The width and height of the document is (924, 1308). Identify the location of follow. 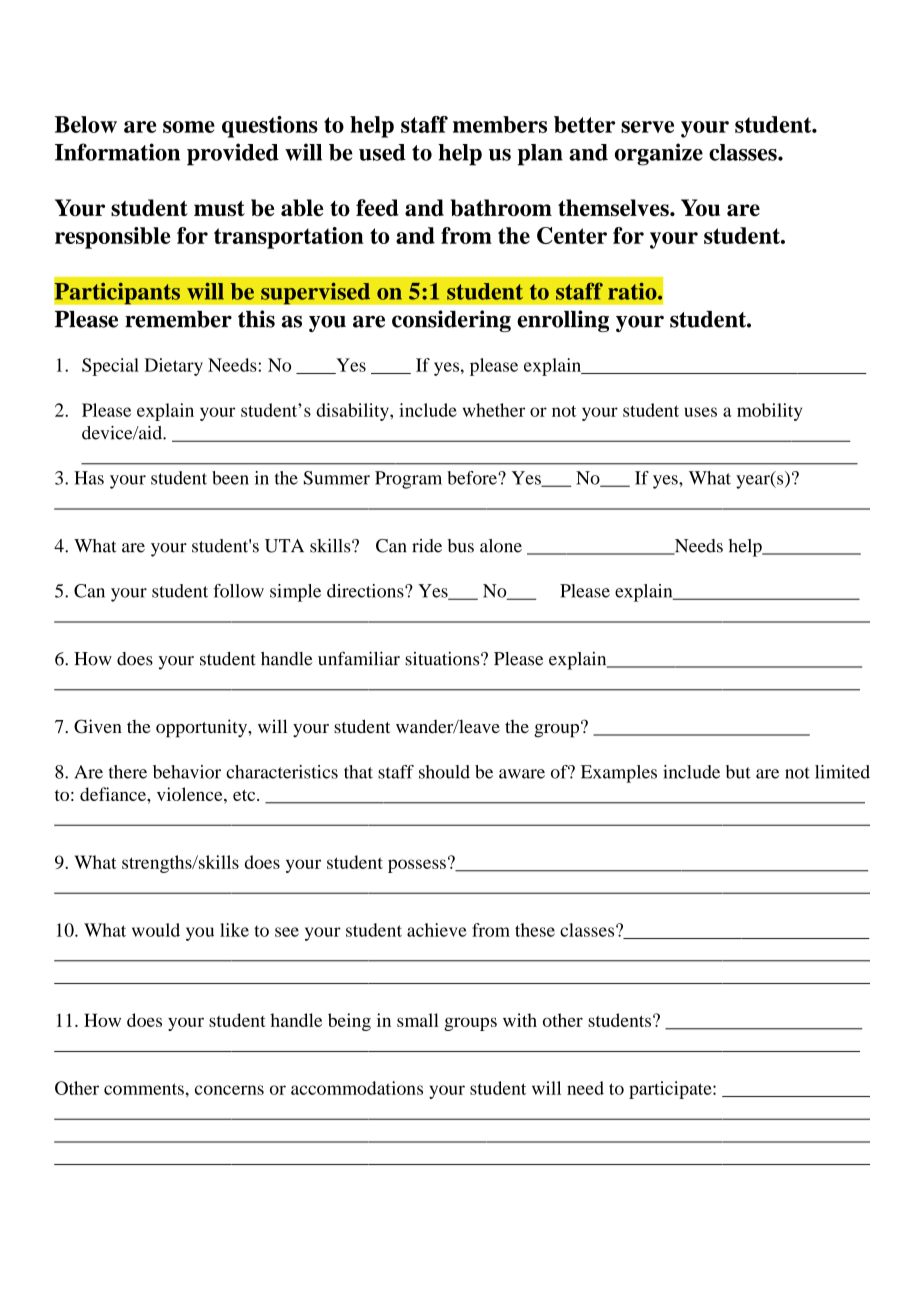
(238, 591).
